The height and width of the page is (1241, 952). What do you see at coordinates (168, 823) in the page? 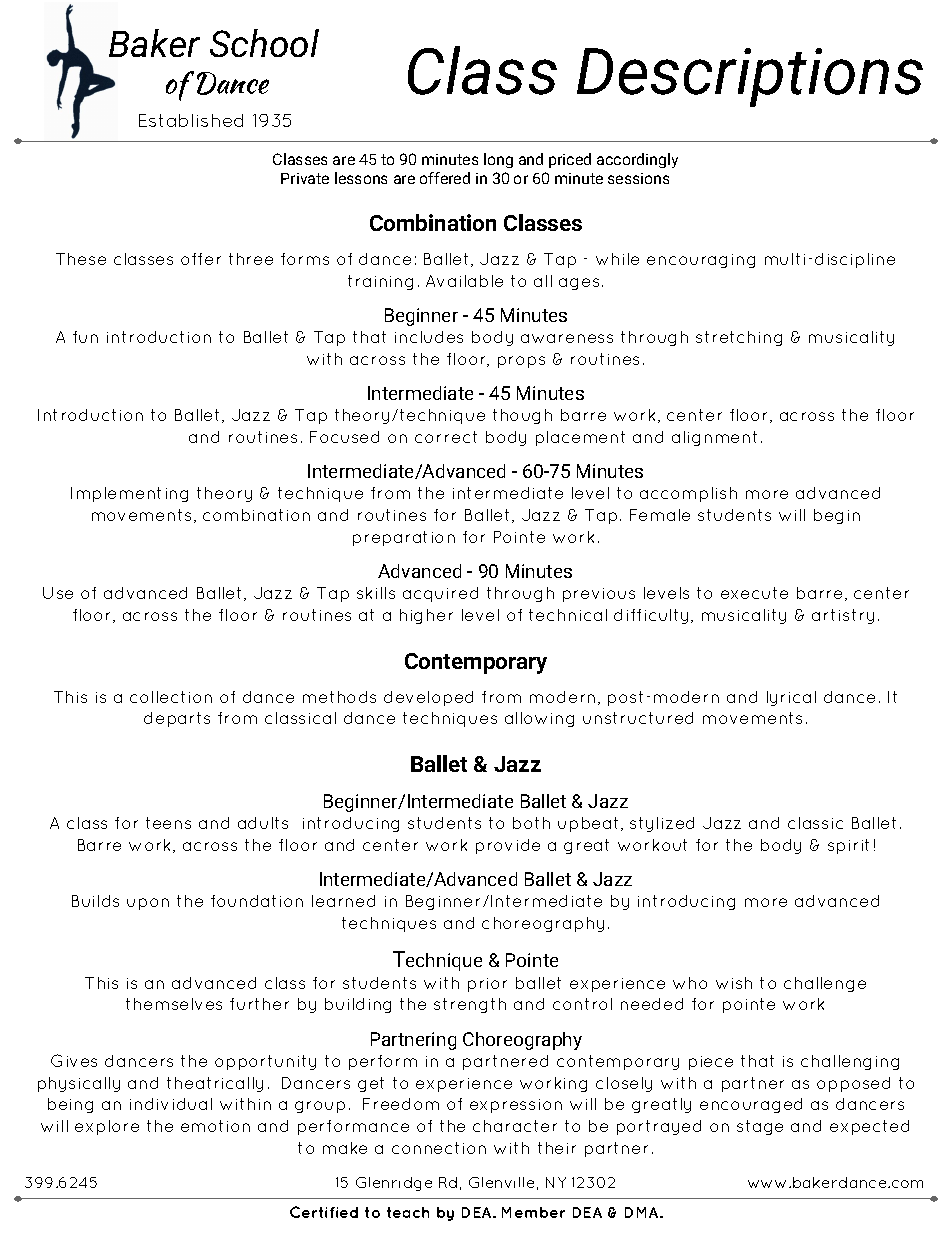
I see `teens` at bounding box center [168, 823].
